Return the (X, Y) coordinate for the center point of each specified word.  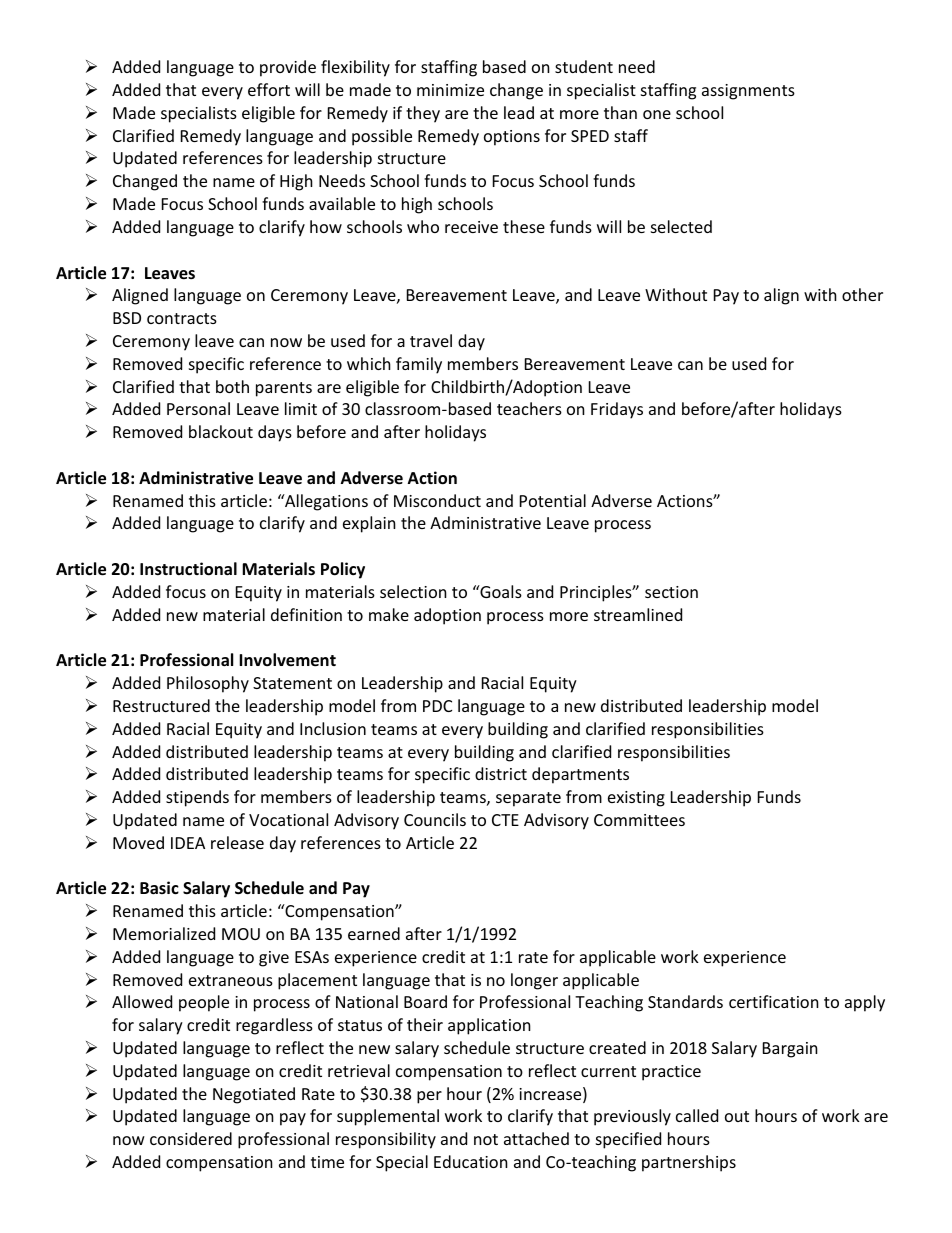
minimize (450, 90)
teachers (529, 408)
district (501, 773)
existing (636, 799)
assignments (748, 92)
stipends (197, 798)
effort (269, 89)
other (862, 294)
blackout (221, 431)
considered (191, 1138)
